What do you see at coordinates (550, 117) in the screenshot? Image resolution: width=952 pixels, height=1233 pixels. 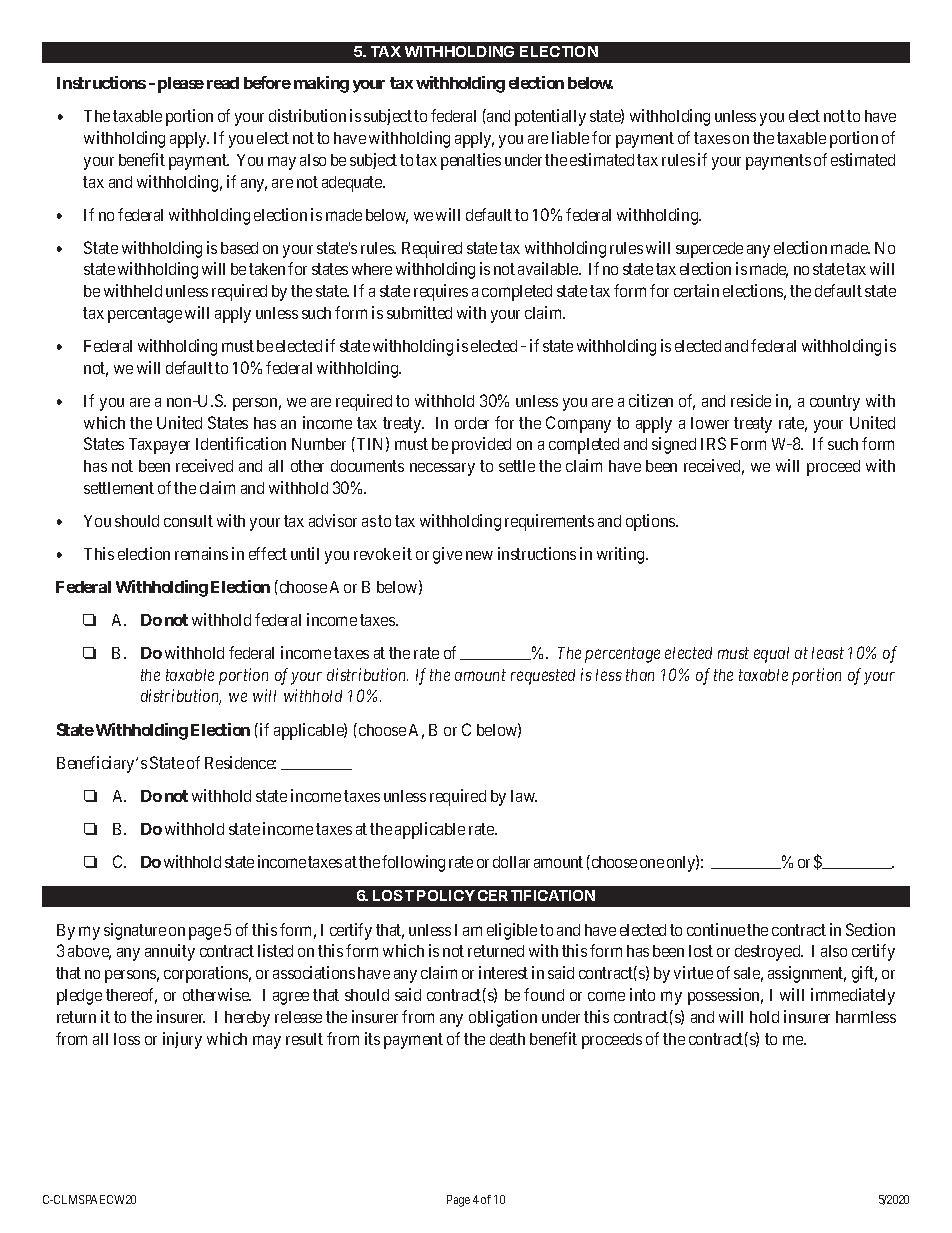 I see `potentially` at bounding box center [550, 117].
